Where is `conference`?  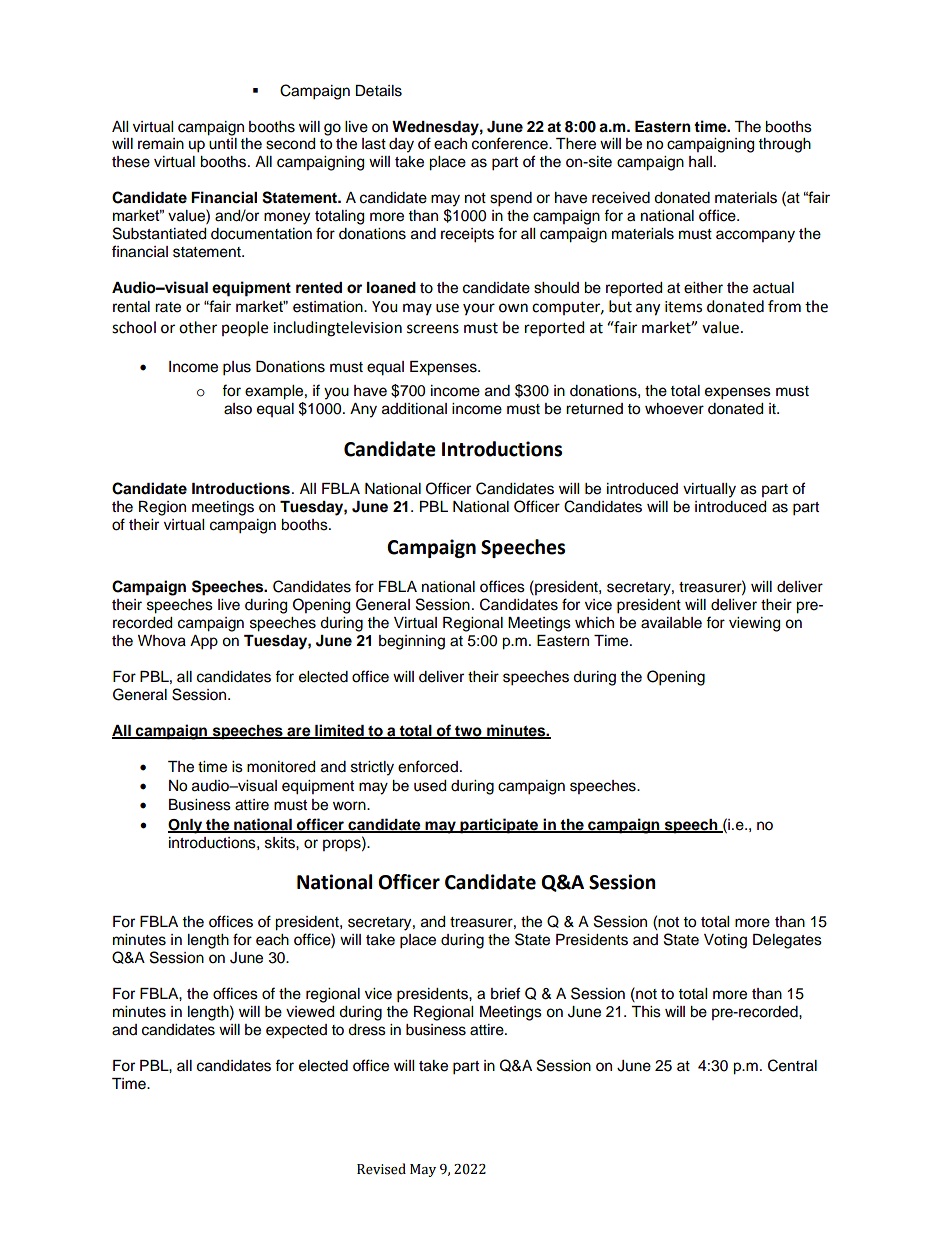 conference is located at coordinates (511, 143).
